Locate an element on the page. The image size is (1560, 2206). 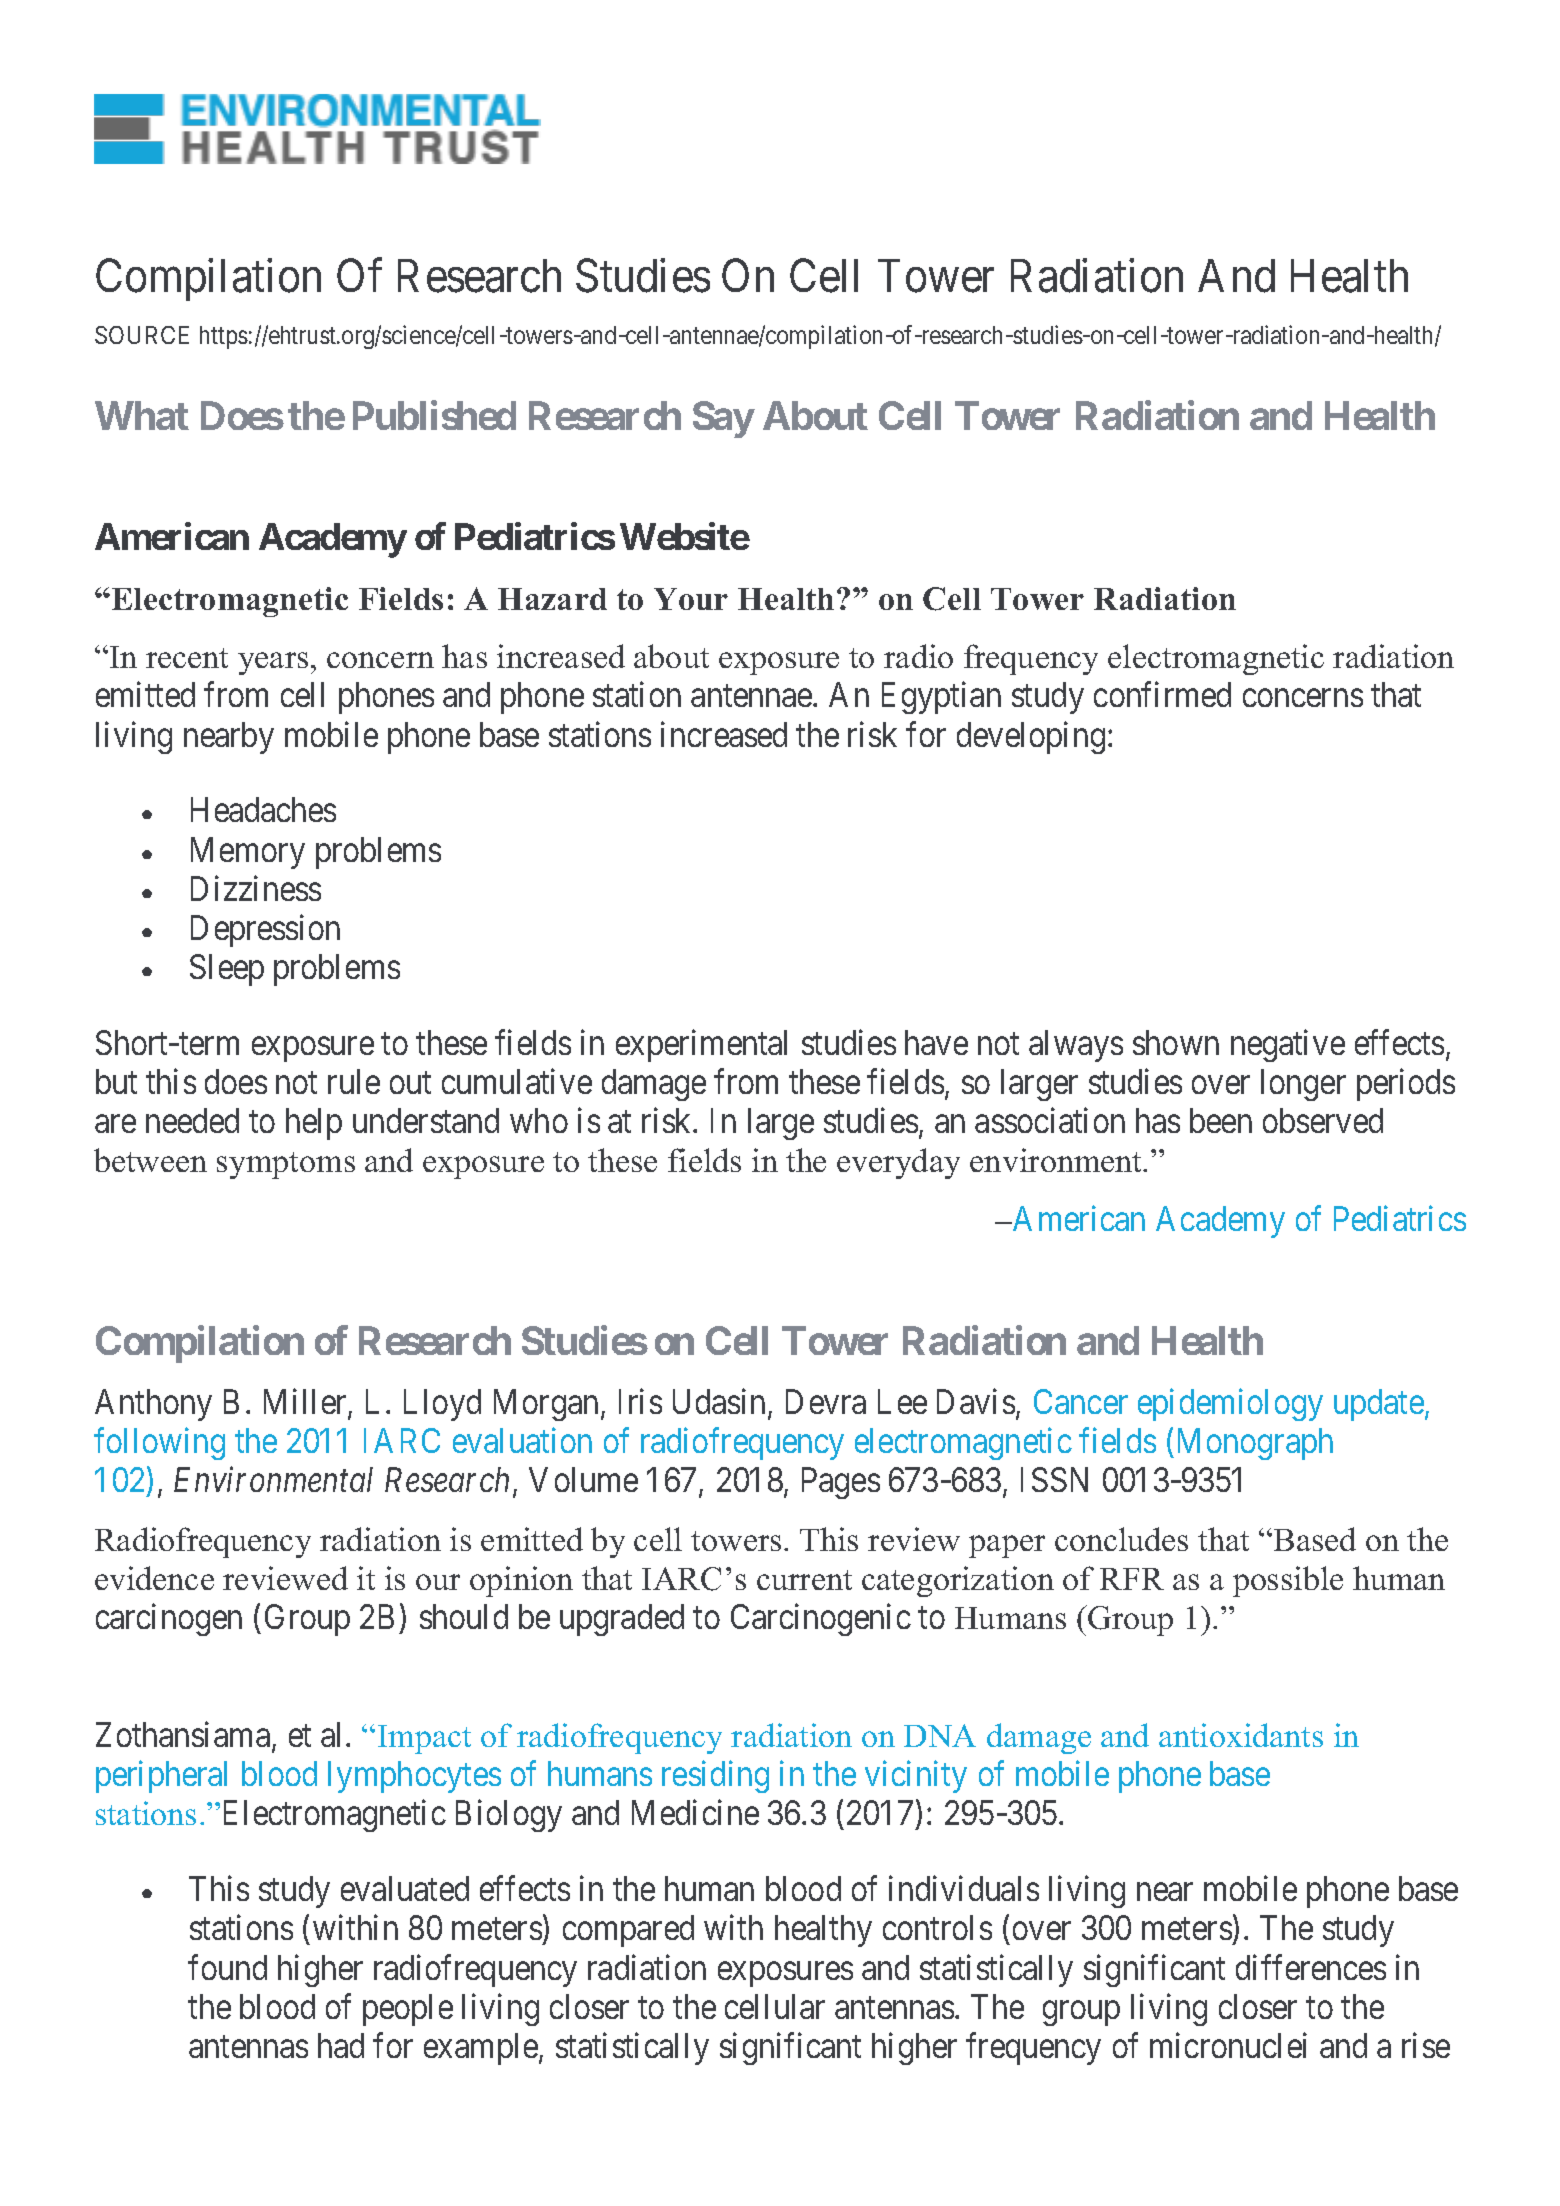
What is located at coordinates (142, 415).
